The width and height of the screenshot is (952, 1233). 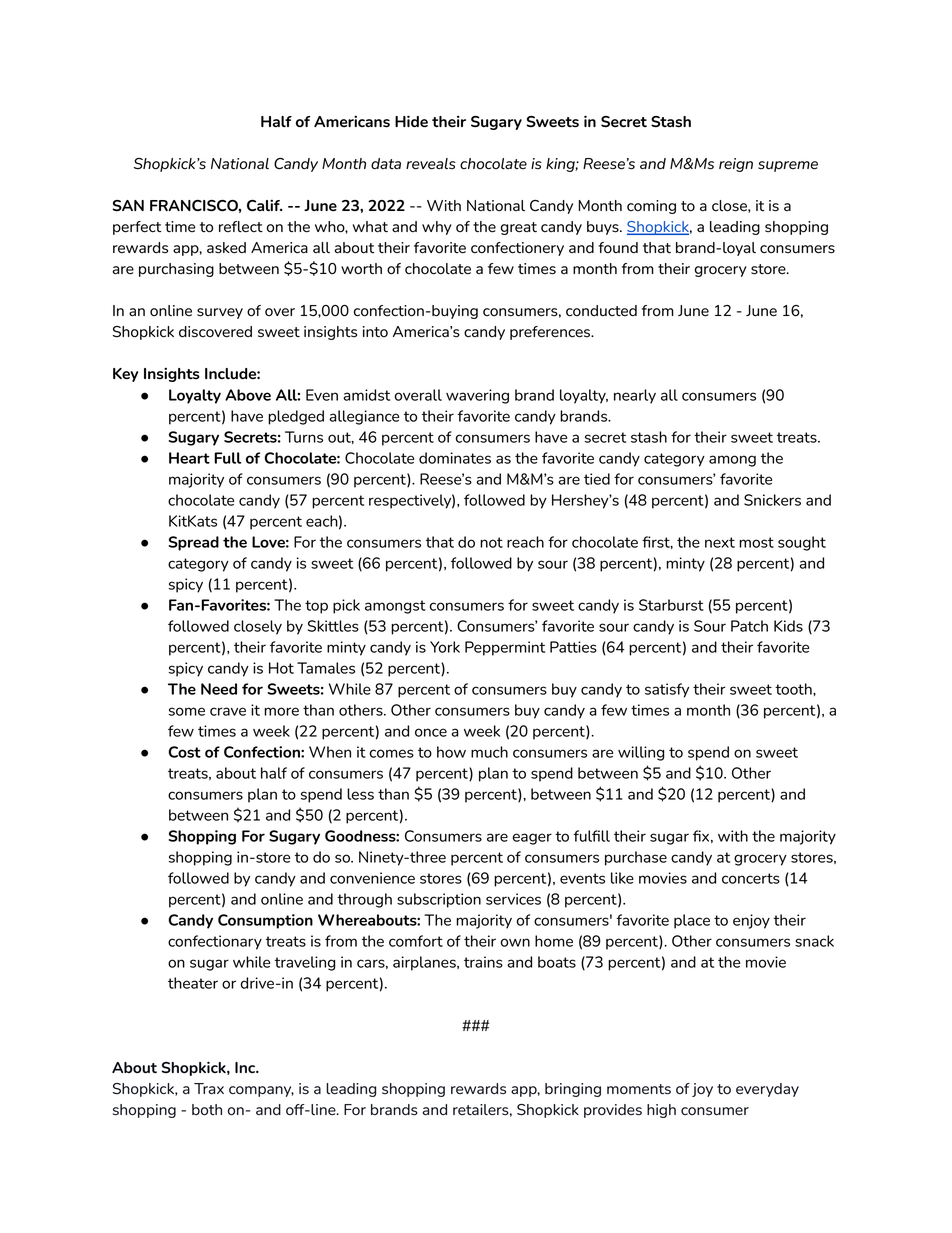 I want to click on reign, so click(x=736, y=165).
